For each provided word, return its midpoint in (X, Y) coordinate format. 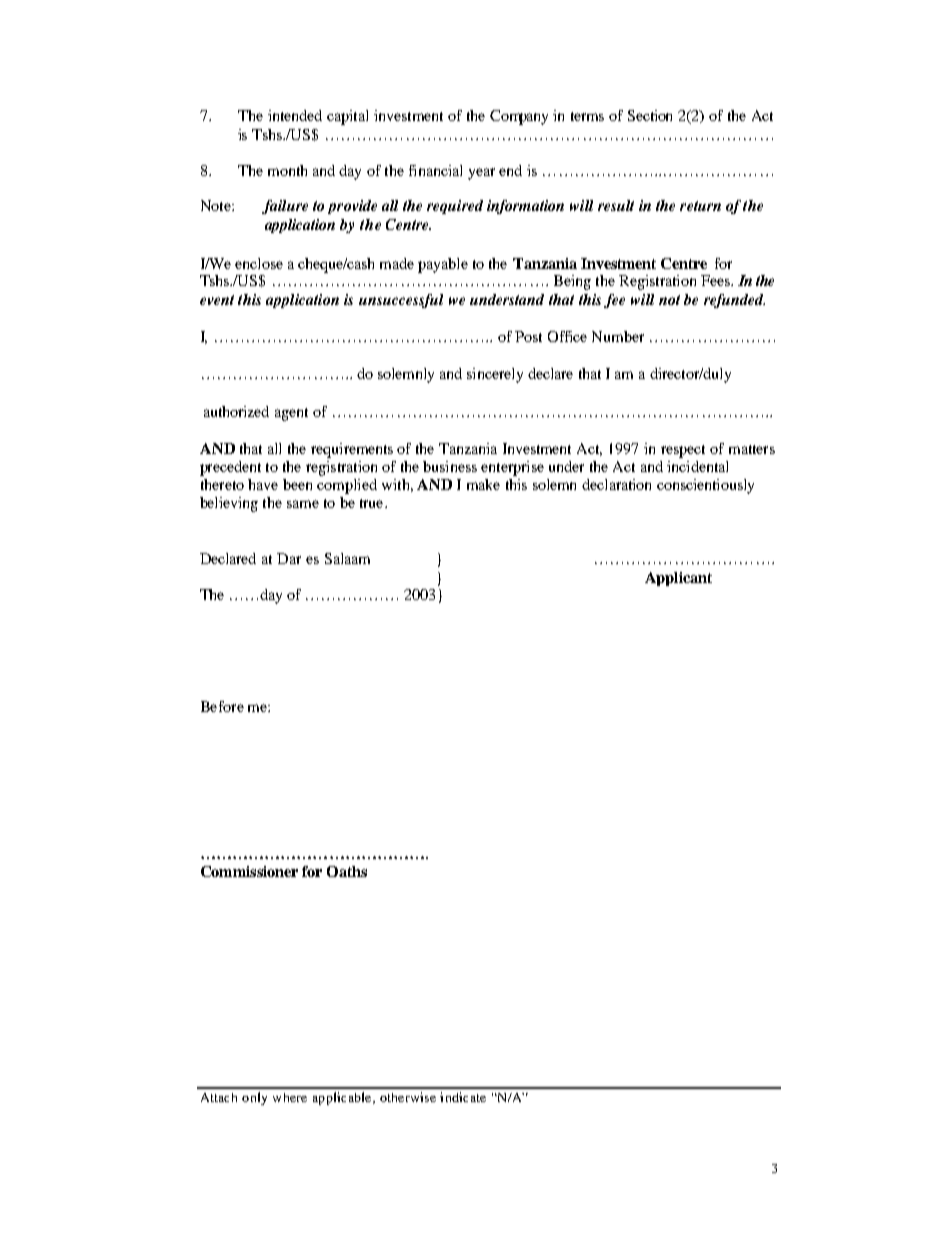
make (483, 484)
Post (528, 336)
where (290, 1097)
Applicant (678, 579)
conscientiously (705, 486)
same (303, 504)
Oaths (347, 871)
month (287, 170)
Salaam (347, 558)
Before (222, 706)
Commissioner (249, 871)
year (481, 174)
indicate (463, 1097)
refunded (734, 301)
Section (650, 115)
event (217, 300)
